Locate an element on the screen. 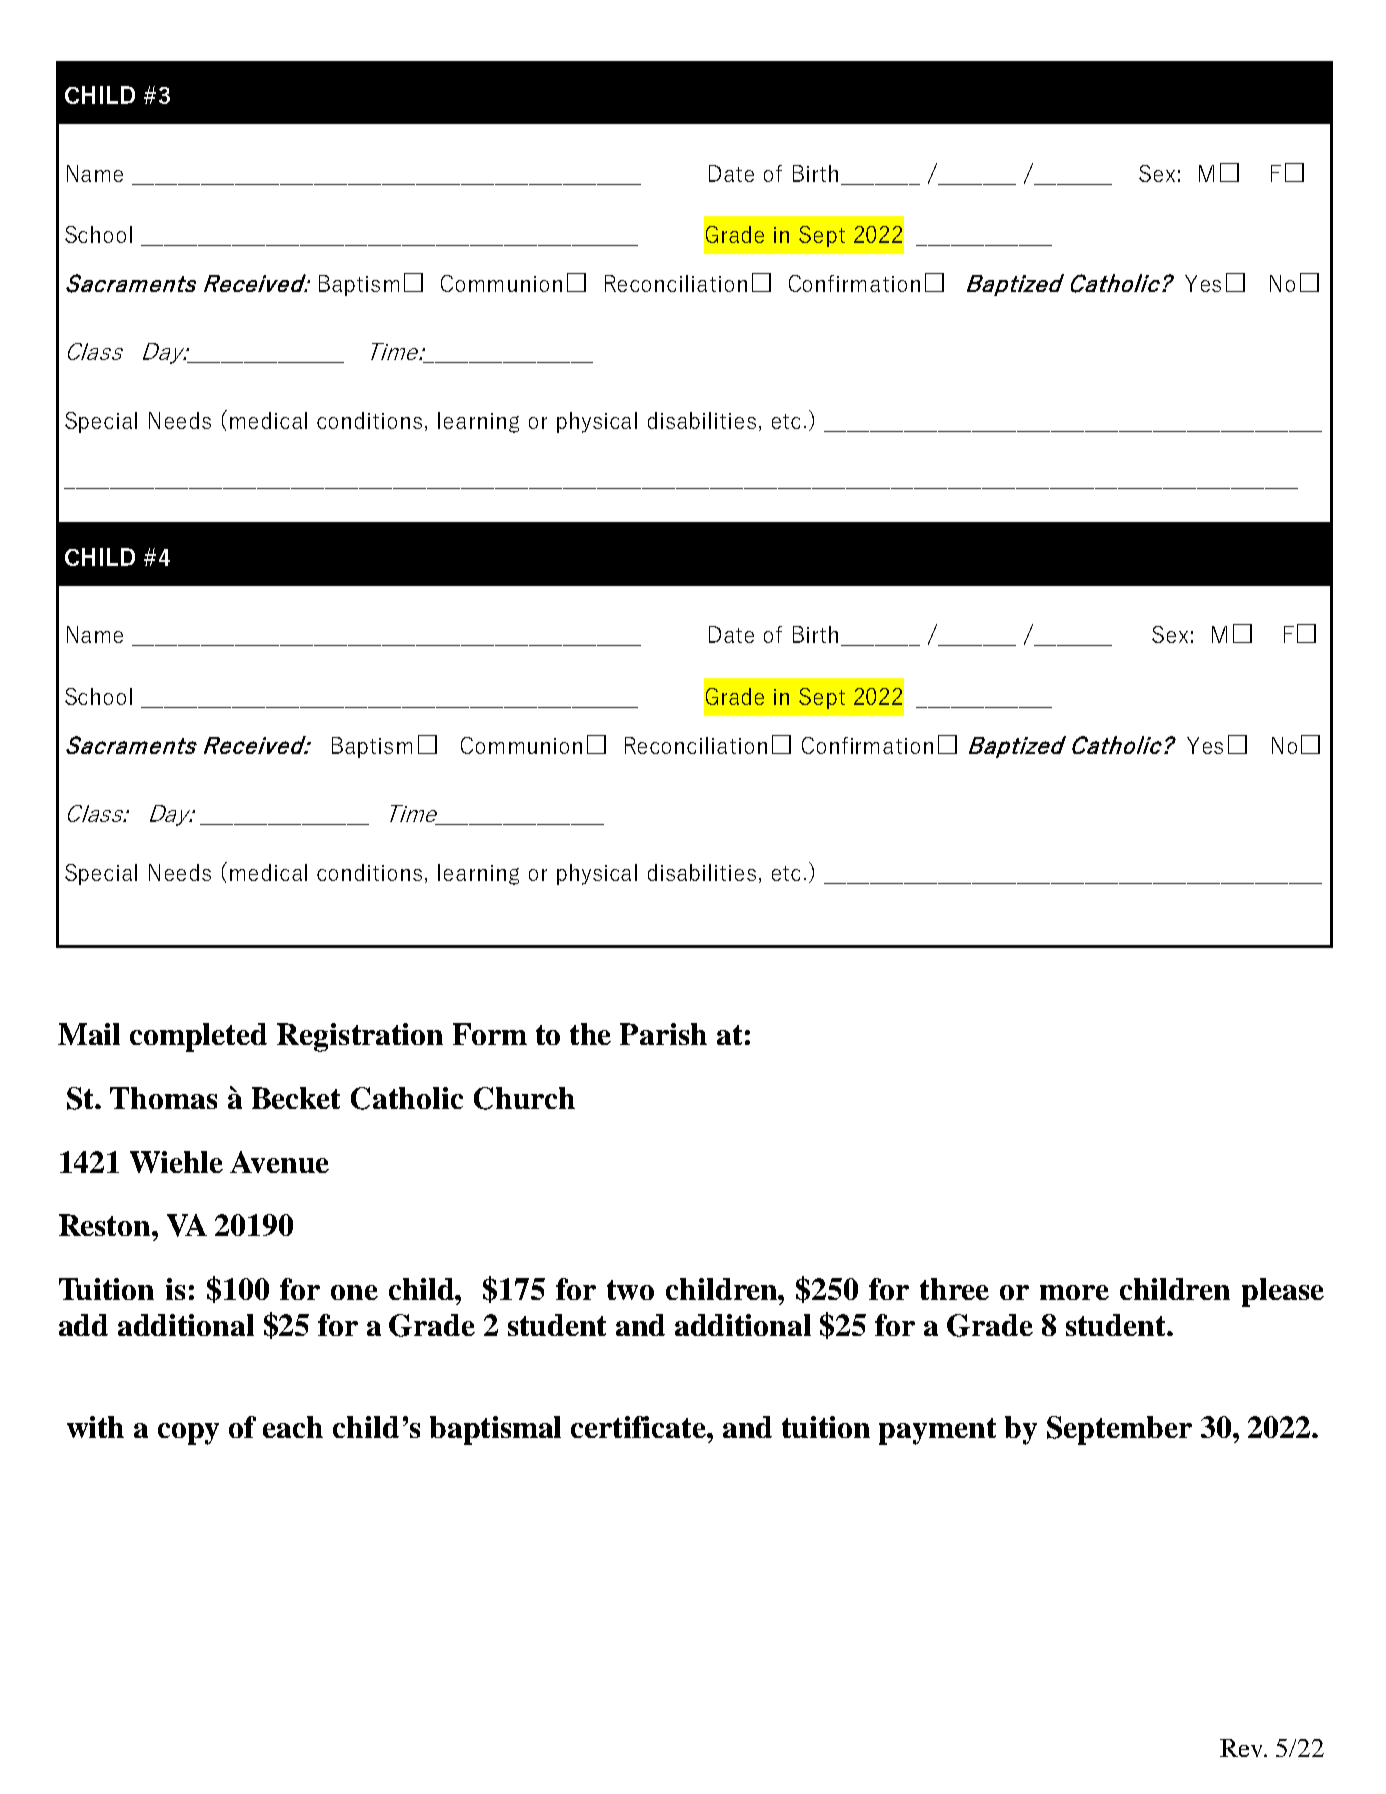  each is located at coordinates (293, 1427).
